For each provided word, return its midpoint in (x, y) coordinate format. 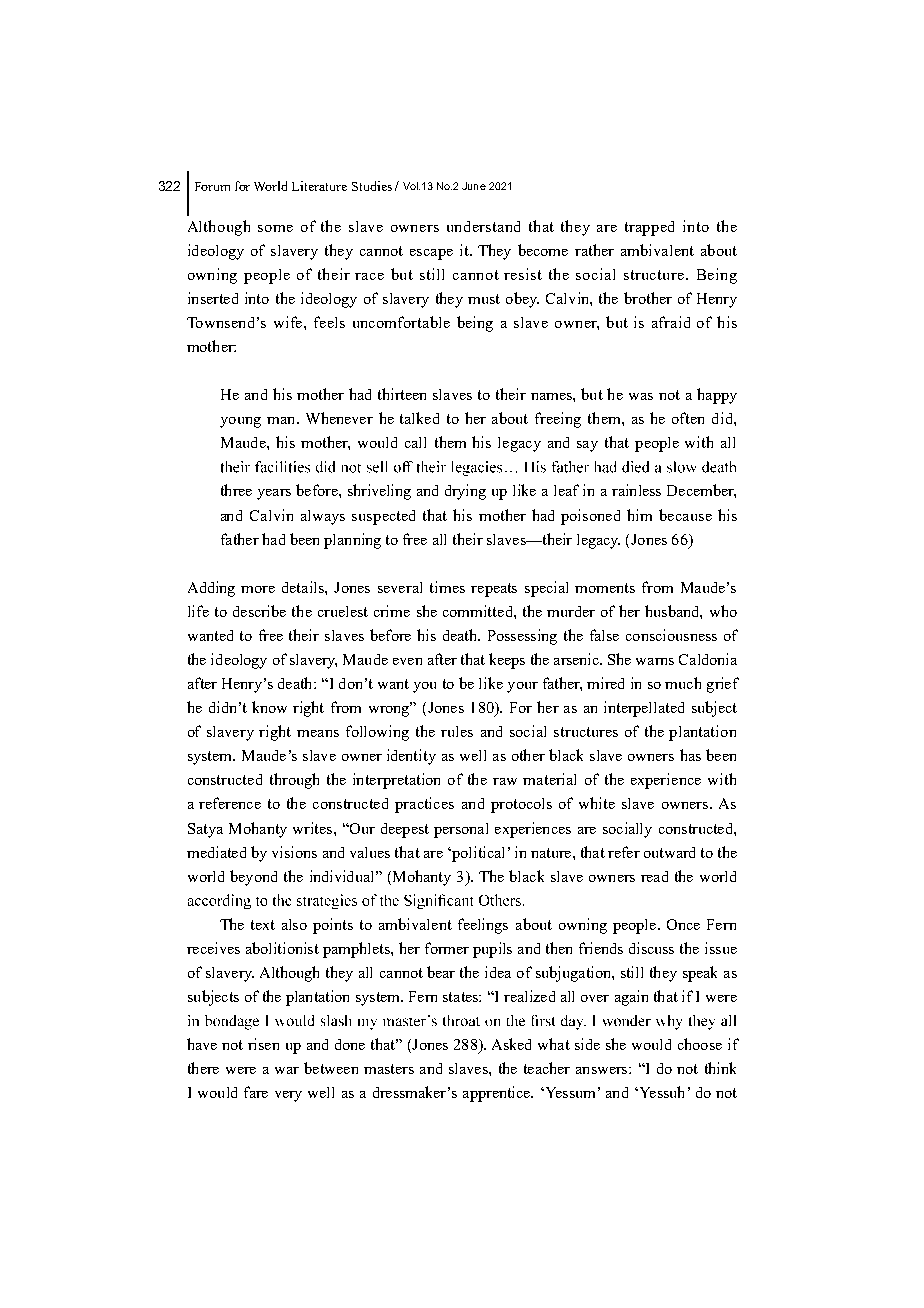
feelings (483, 926)
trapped (649, 228)
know (269, 707)
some (275, 228)
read (654, 876)
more (258, 589)
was (641, 396)
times (447, 587)
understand (483, 226)
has (690, 755)
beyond (253, 878)
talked (419, 418)
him (639, 515)
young (240, 422)
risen (263, 1044)
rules (457, 731)
